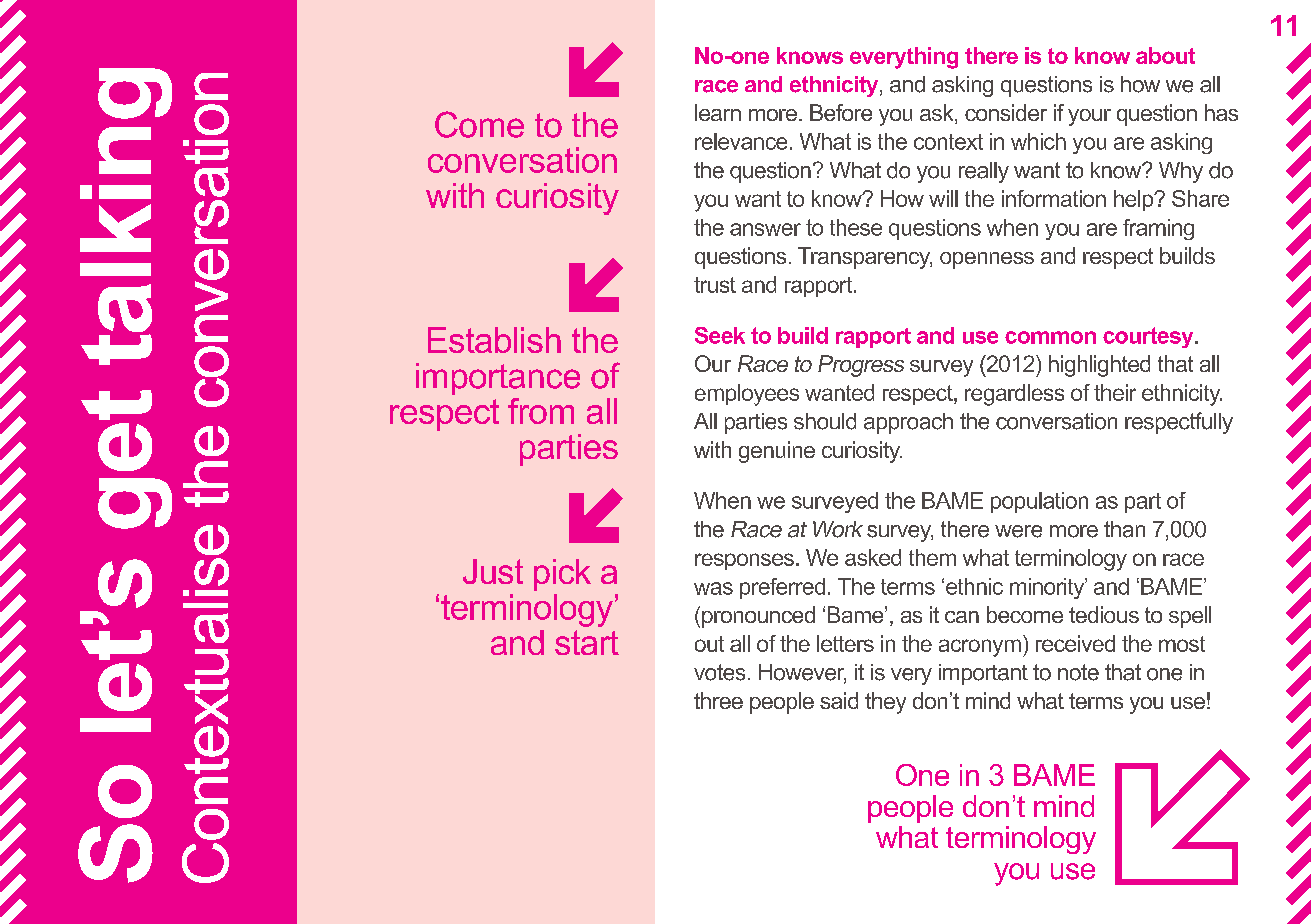 The image size is (1311, 924). What do you see at coordinates (1124, 529) in the document?
I see `than` at bounding box center [1124, 529].
